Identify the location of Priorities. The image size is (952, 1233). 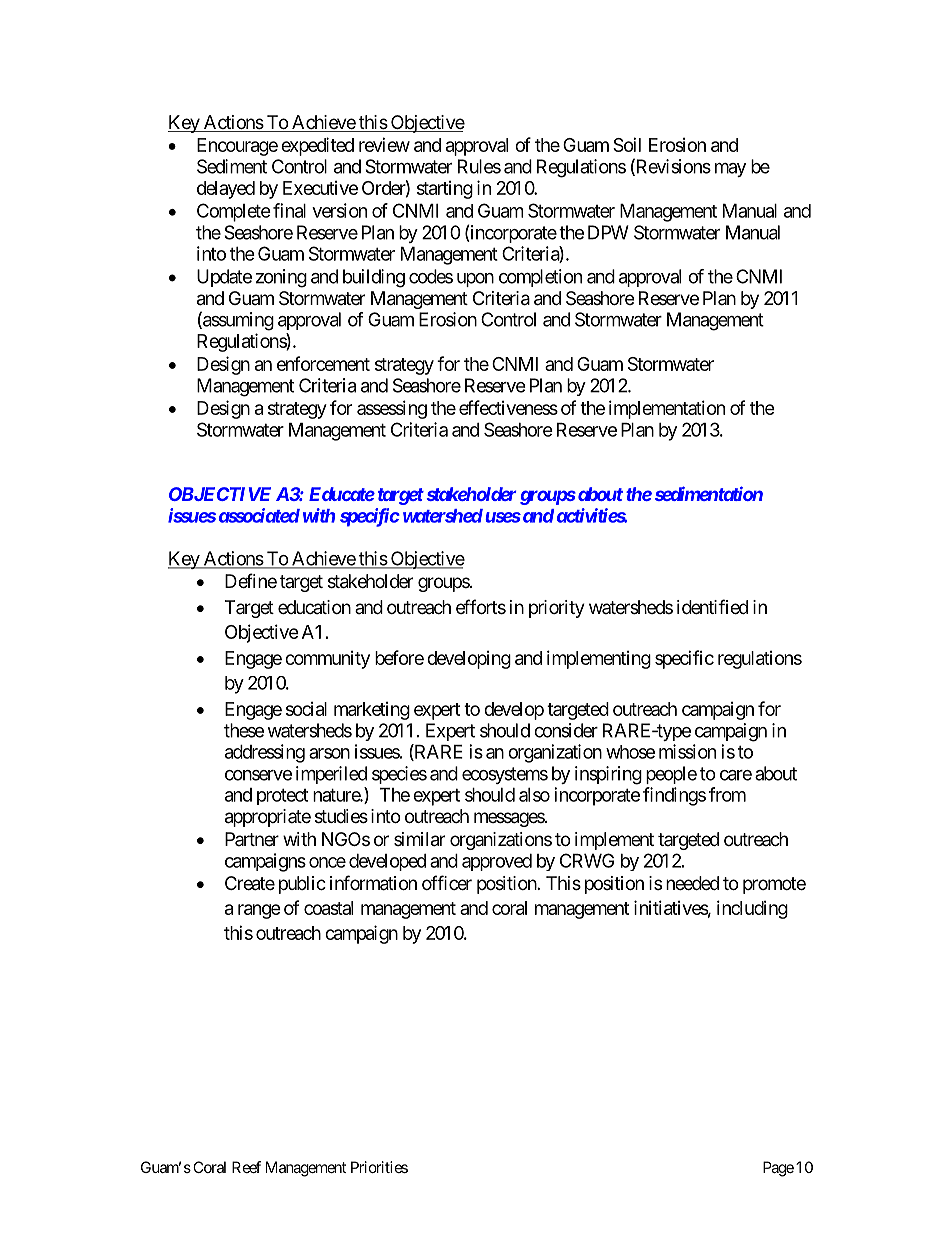
(379, 1167).
